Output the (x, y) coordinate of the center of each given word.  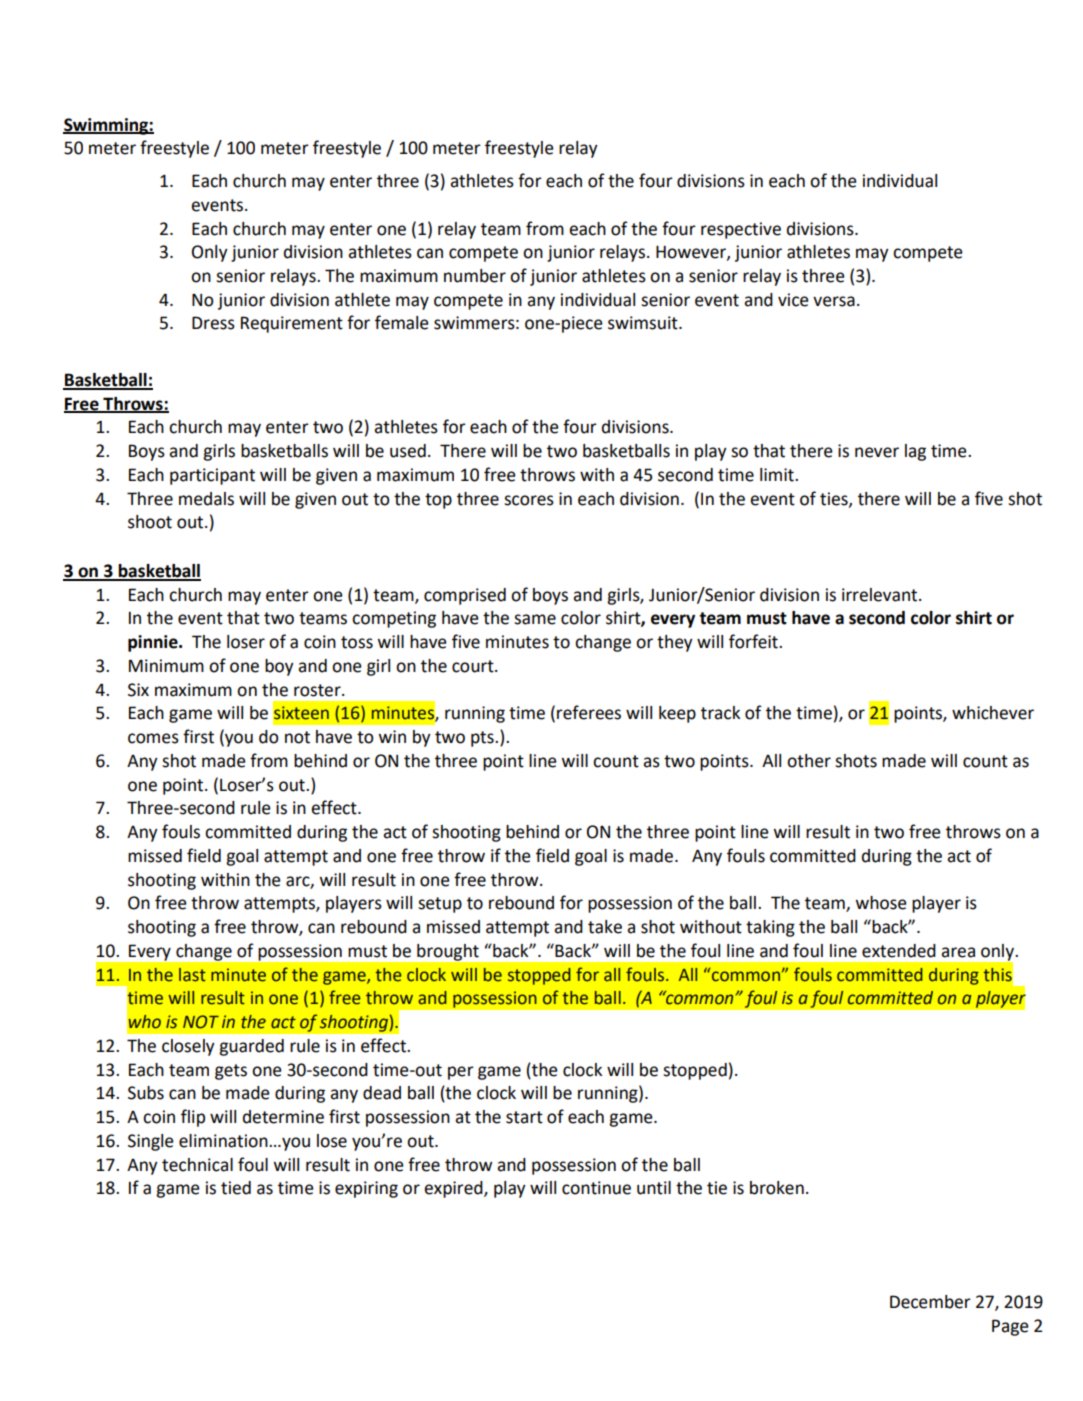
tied (236, 1188)
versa (834, 301)
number (475, 276)
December (930, 1302)
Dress (213, 323)
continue (596, 1188)
